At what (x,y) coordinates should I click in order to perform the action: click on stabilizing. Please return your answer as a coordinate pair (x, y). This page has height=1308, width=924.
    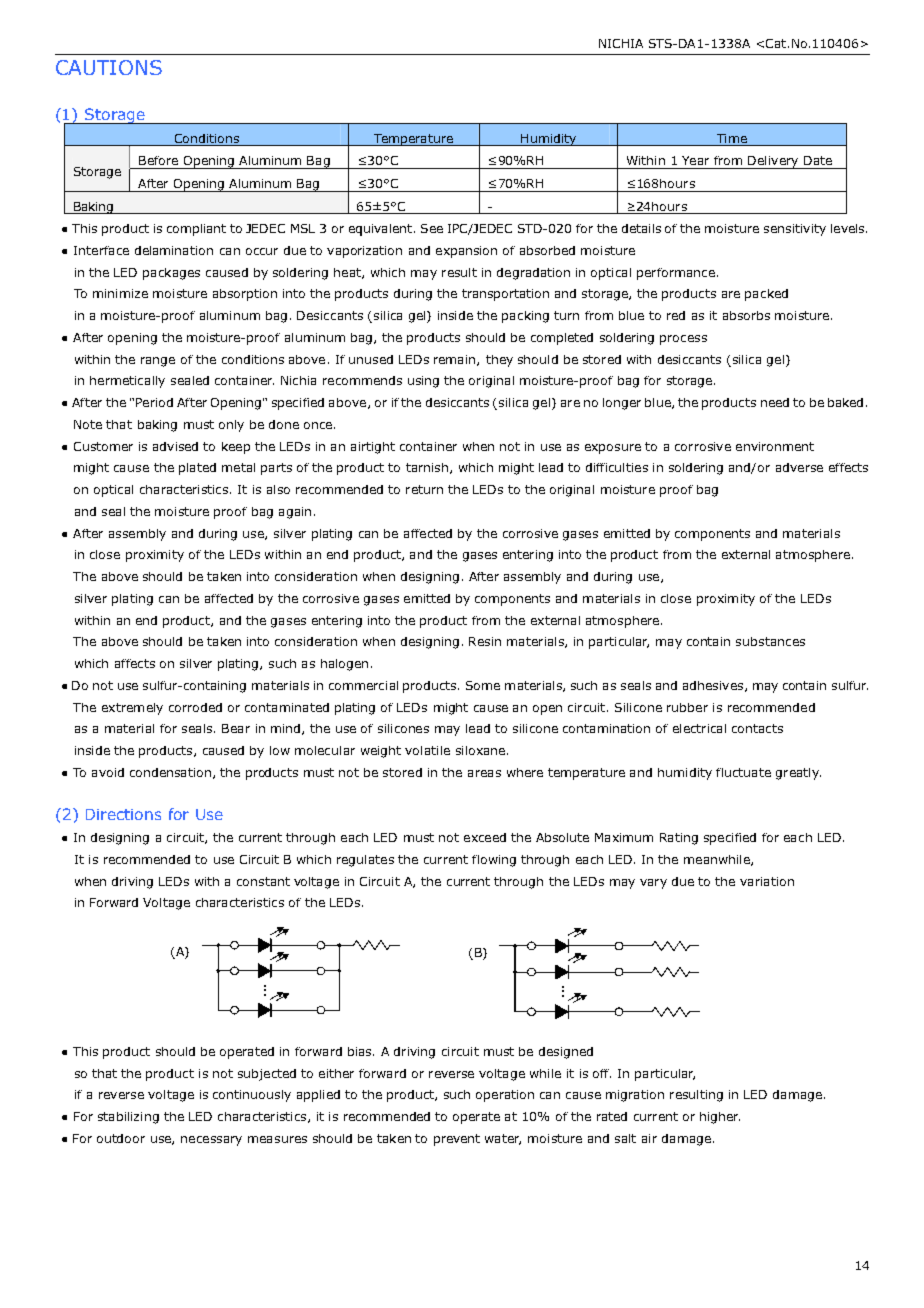
    Looking at the image, I should click on (128, 1118).
